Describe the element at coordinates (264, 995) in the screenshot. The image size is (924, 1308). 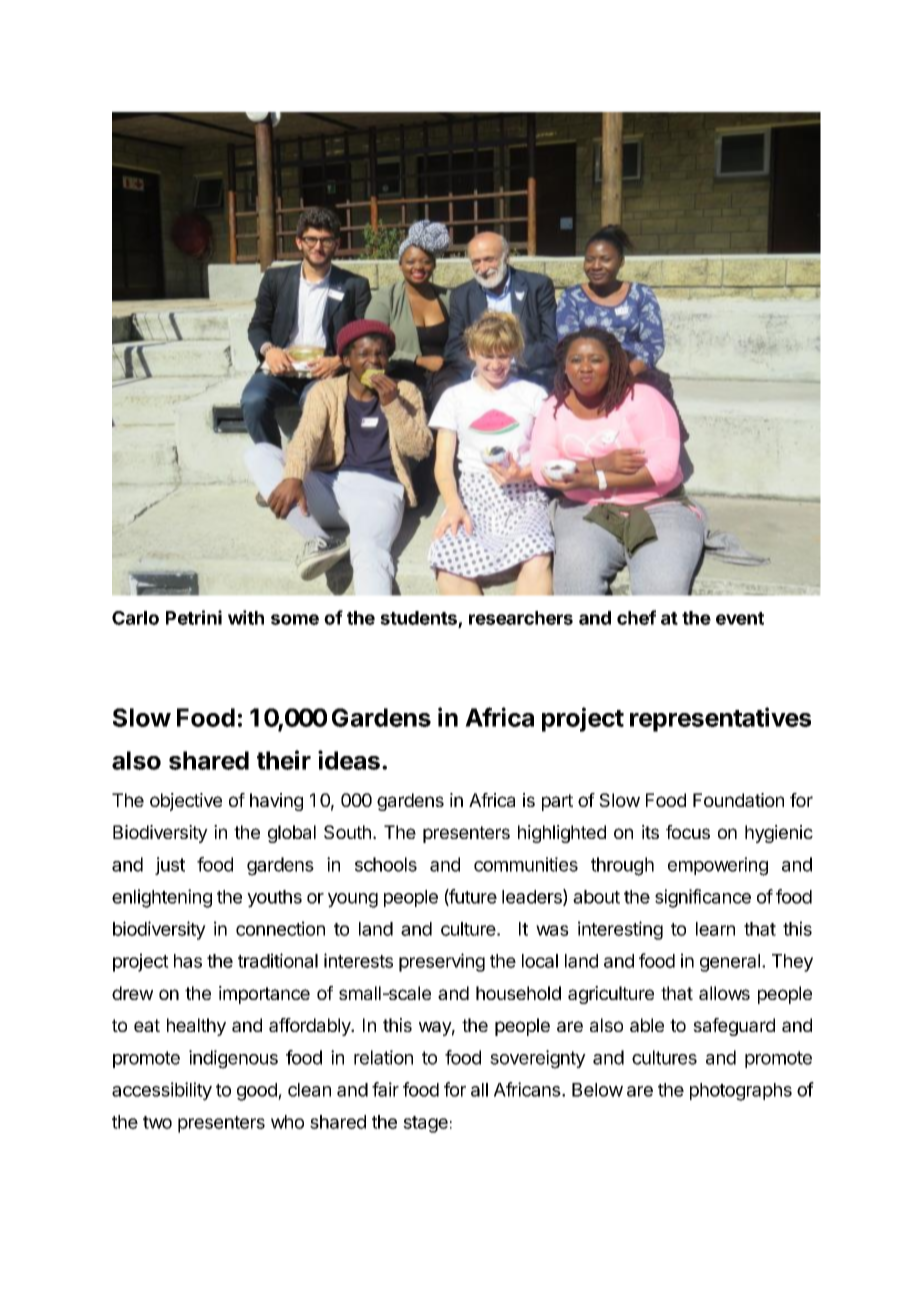
I see `importance` at that location.
